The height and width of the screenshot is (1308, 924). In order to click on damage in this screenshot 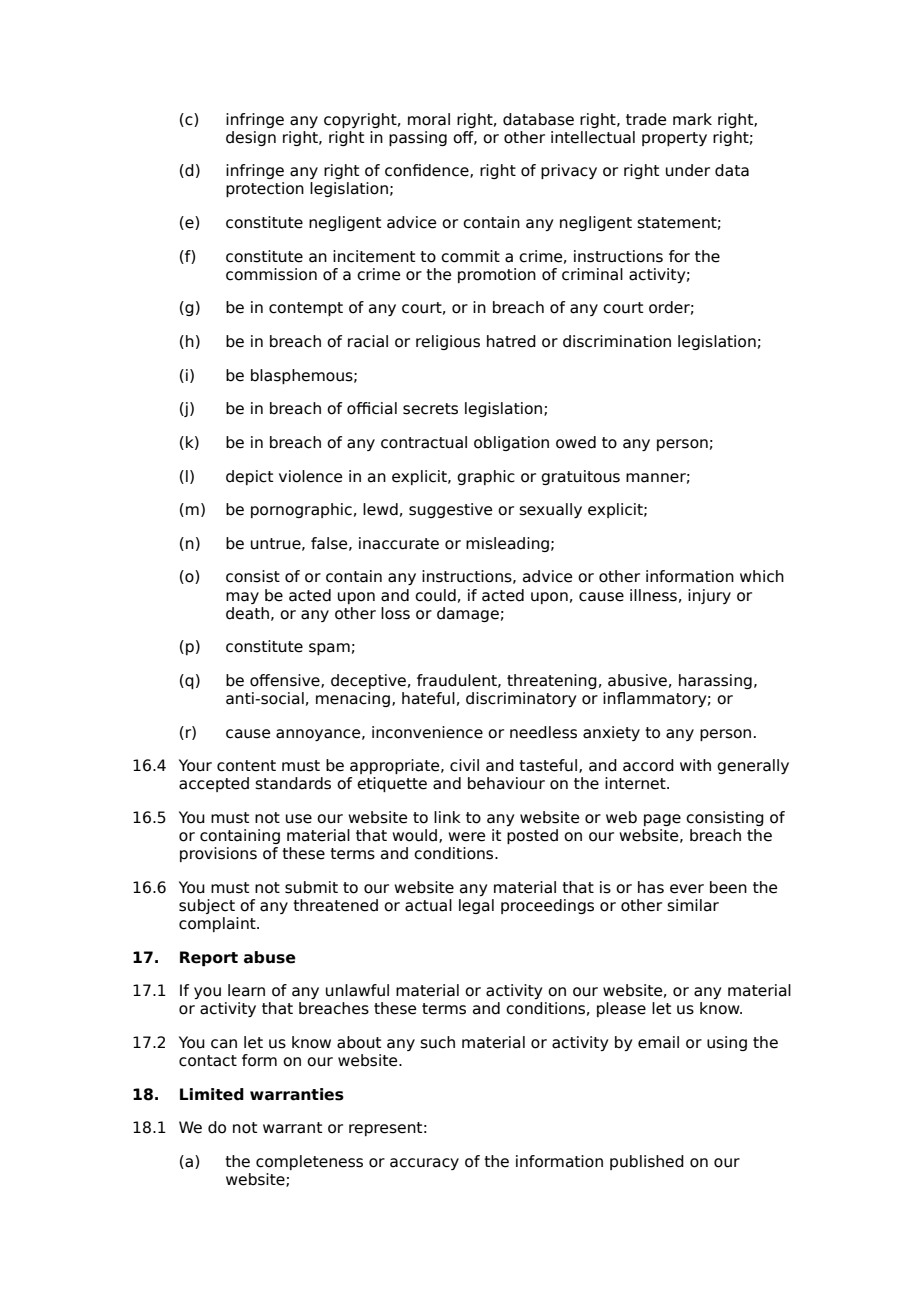, I will do `click(468, 614)`.
